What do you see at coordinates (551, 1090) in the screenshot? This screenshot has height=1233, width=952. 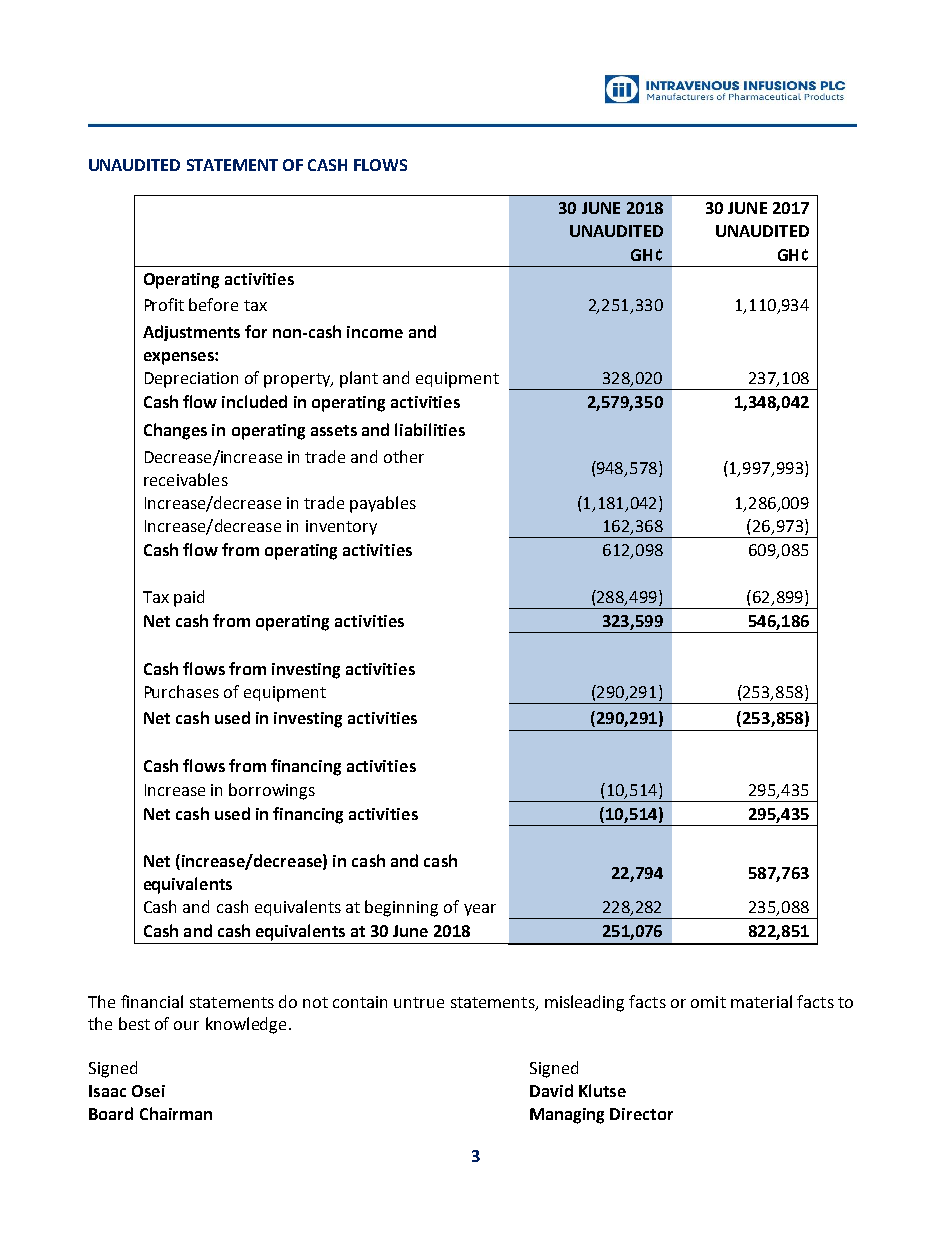 I see `David` at bounding box center [551, 1090].
